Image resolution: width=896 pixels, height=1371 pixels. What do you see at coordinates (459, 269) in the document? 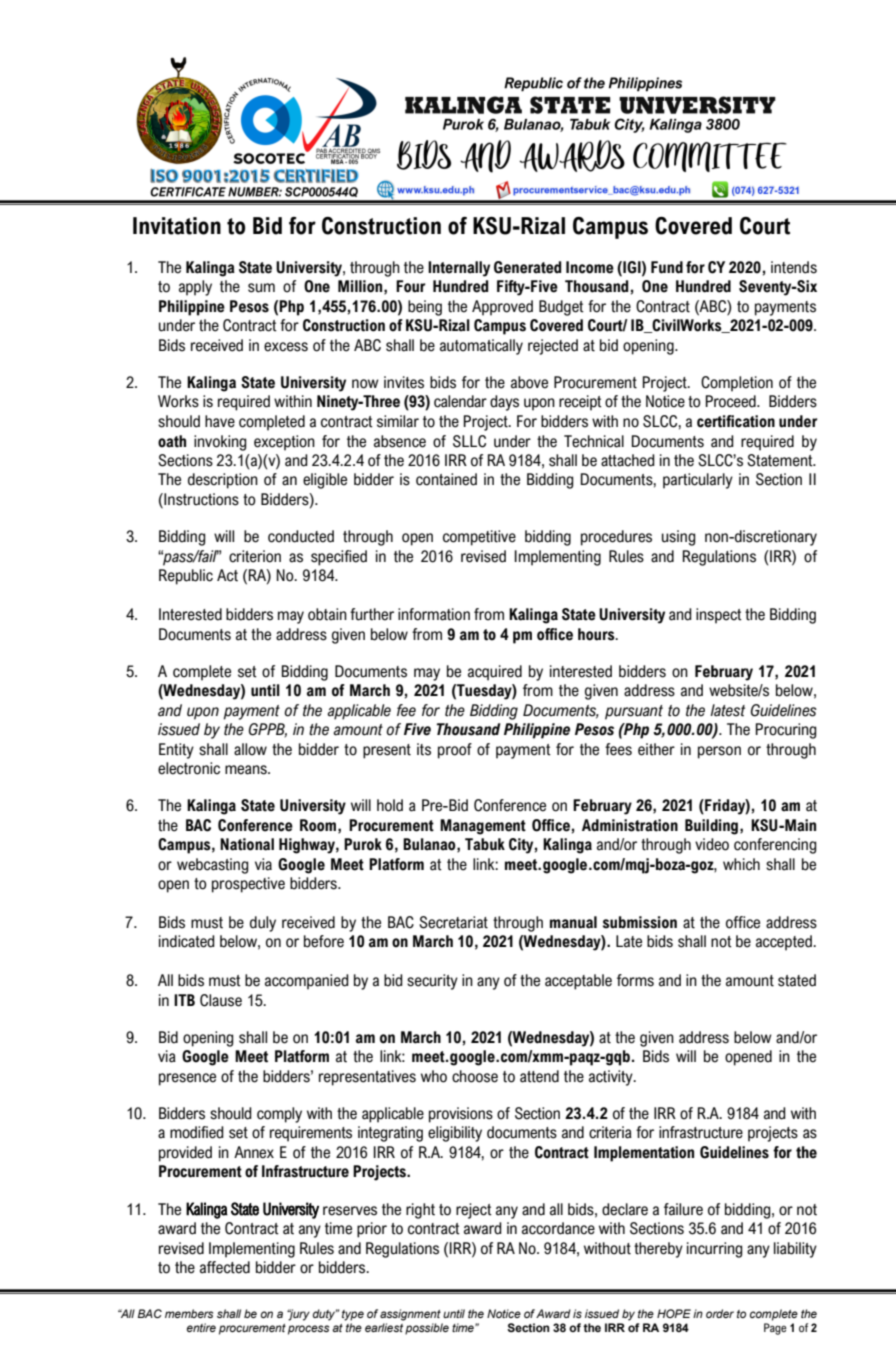
I see `Internally` at bounding box center [459, 269].
